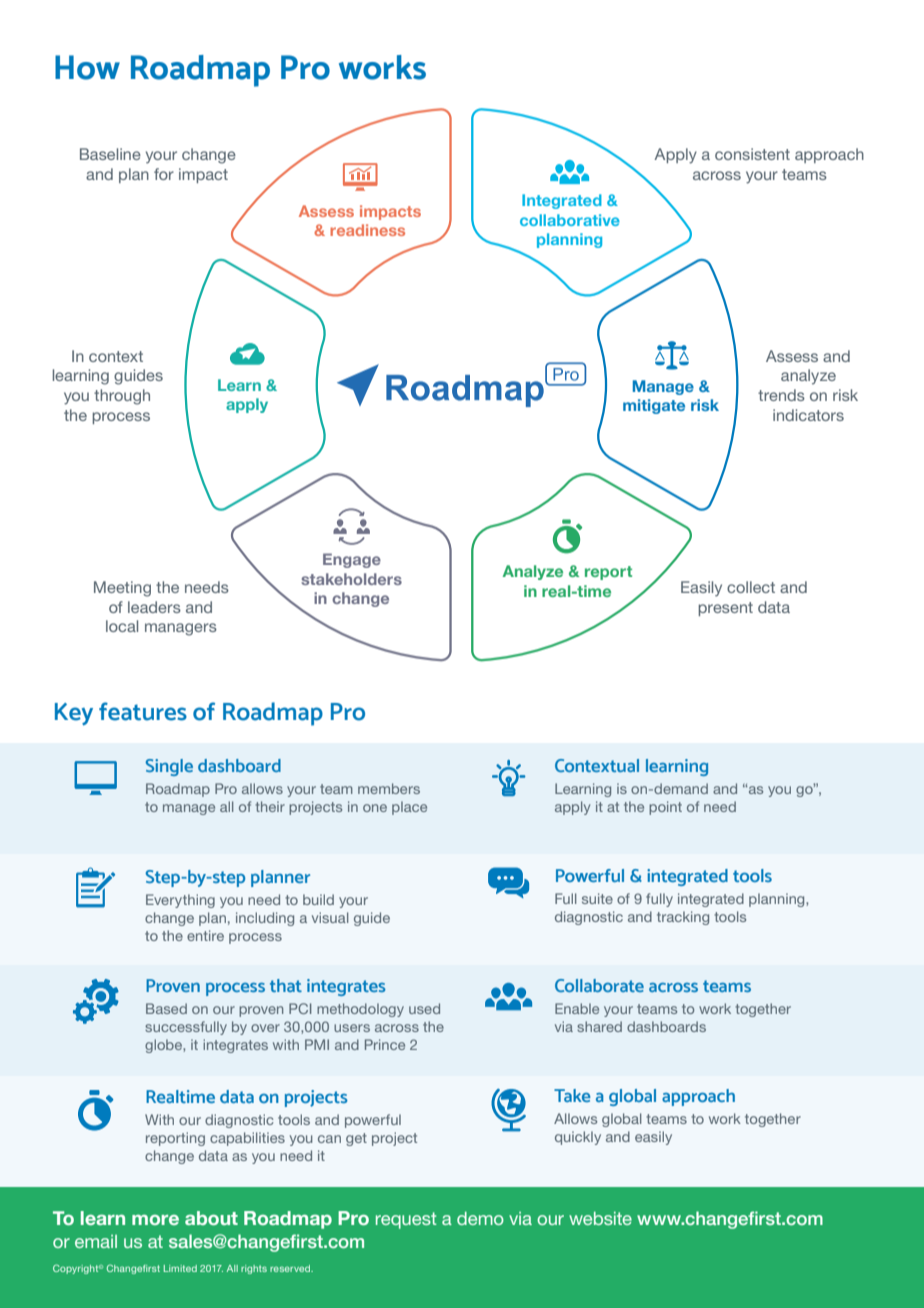 The image size is (924, 1308). I want to click on entire, so click(205, 935).
